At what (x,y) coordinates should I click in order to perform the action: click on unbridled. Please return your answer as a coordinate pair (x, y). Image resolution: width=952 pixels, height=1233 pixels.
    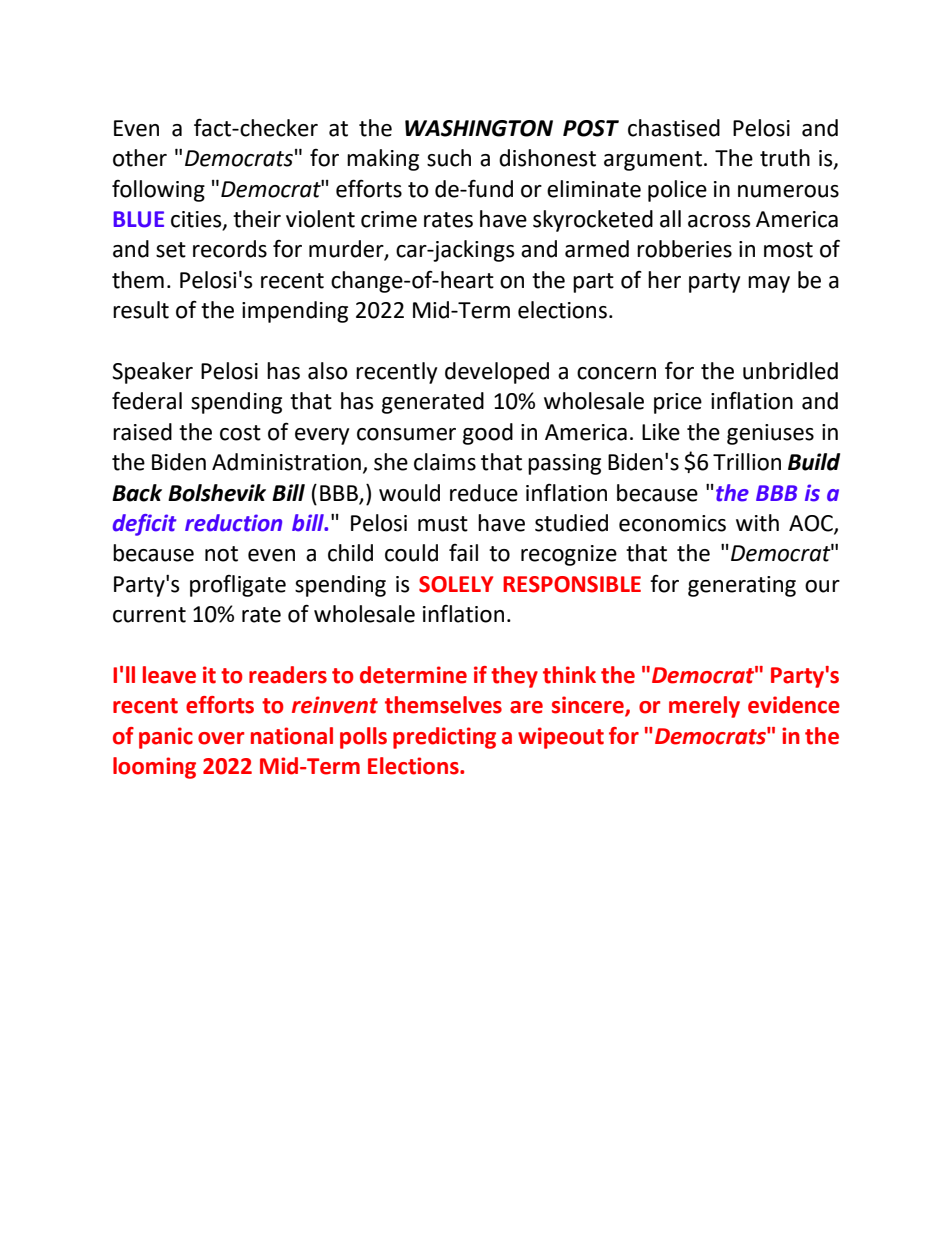
    Looking at the image, I should click on (790, 371).
